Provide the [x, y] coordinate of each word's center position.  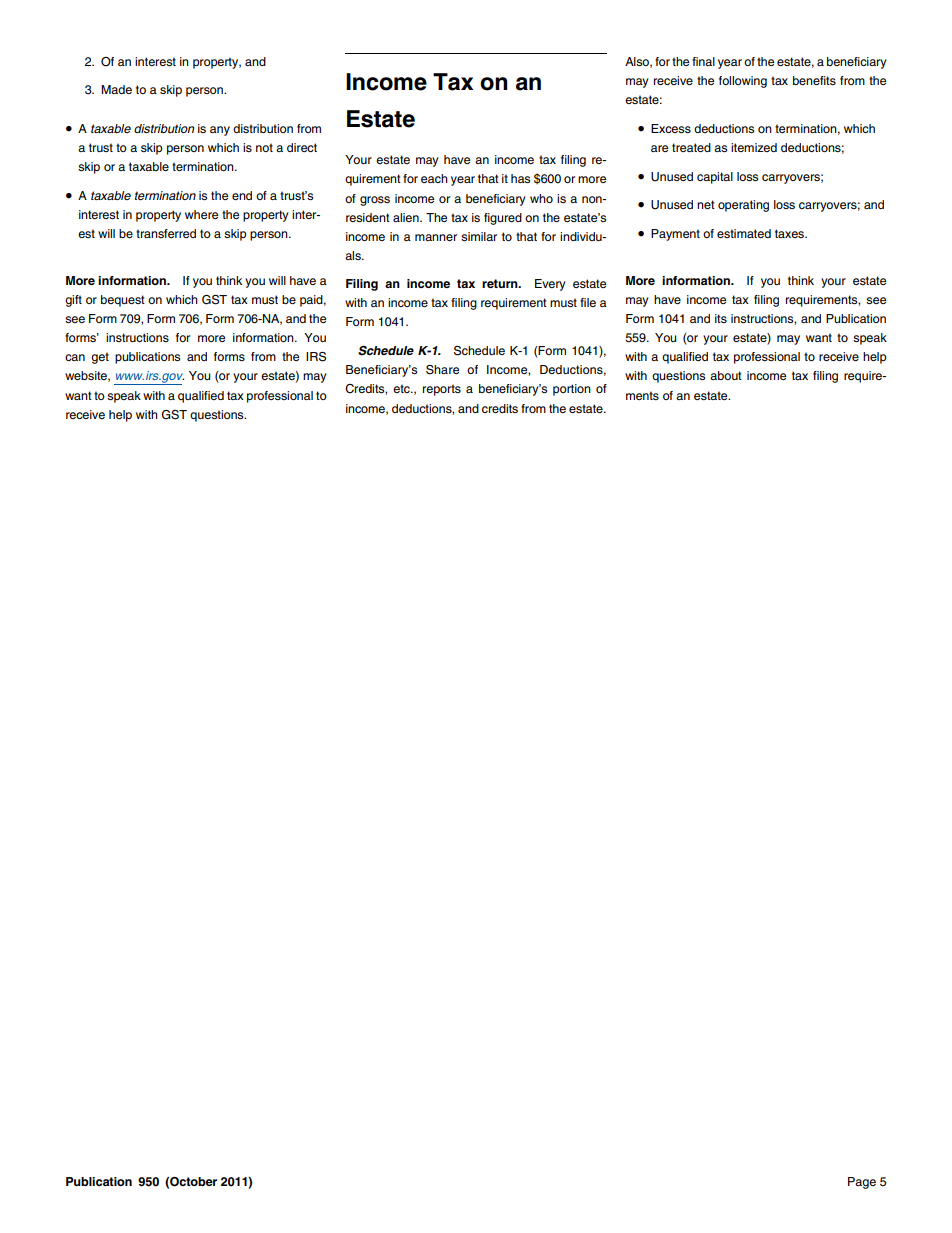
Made [116, 89]
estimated [744, 233]
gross [375, 201]
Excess [671, 128]
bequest [123, 301]
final [703, 61]
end [242, 195]
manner [436, 237]
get [100, 358]
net [706, 204]
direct [302, 147]
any [220, 131]
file [588, 302]
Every [550, 285]
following [743, 82]
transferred [166, 233]
